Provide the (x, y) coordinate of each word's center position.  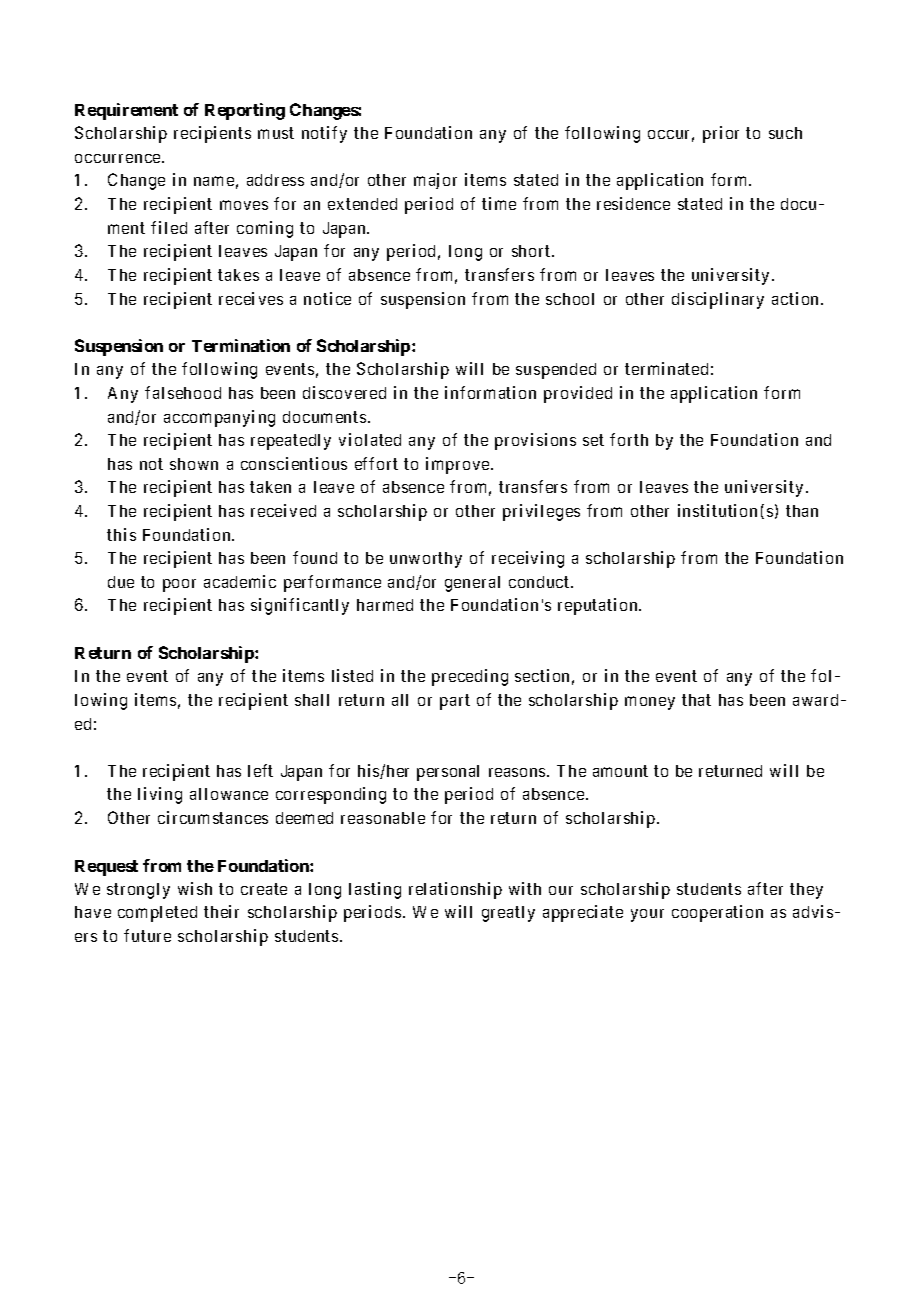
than (802, 511)
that (696, 700)
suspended (556, 371)
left (260, 770)
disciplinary (718, 300)
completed (157, 914)
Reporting (245, 111)
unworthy (426, 560)
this (121, 534)
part (455, 702)
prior (721, 134)
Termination (241, 345)
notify (324, 134)
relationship (455, 890)
